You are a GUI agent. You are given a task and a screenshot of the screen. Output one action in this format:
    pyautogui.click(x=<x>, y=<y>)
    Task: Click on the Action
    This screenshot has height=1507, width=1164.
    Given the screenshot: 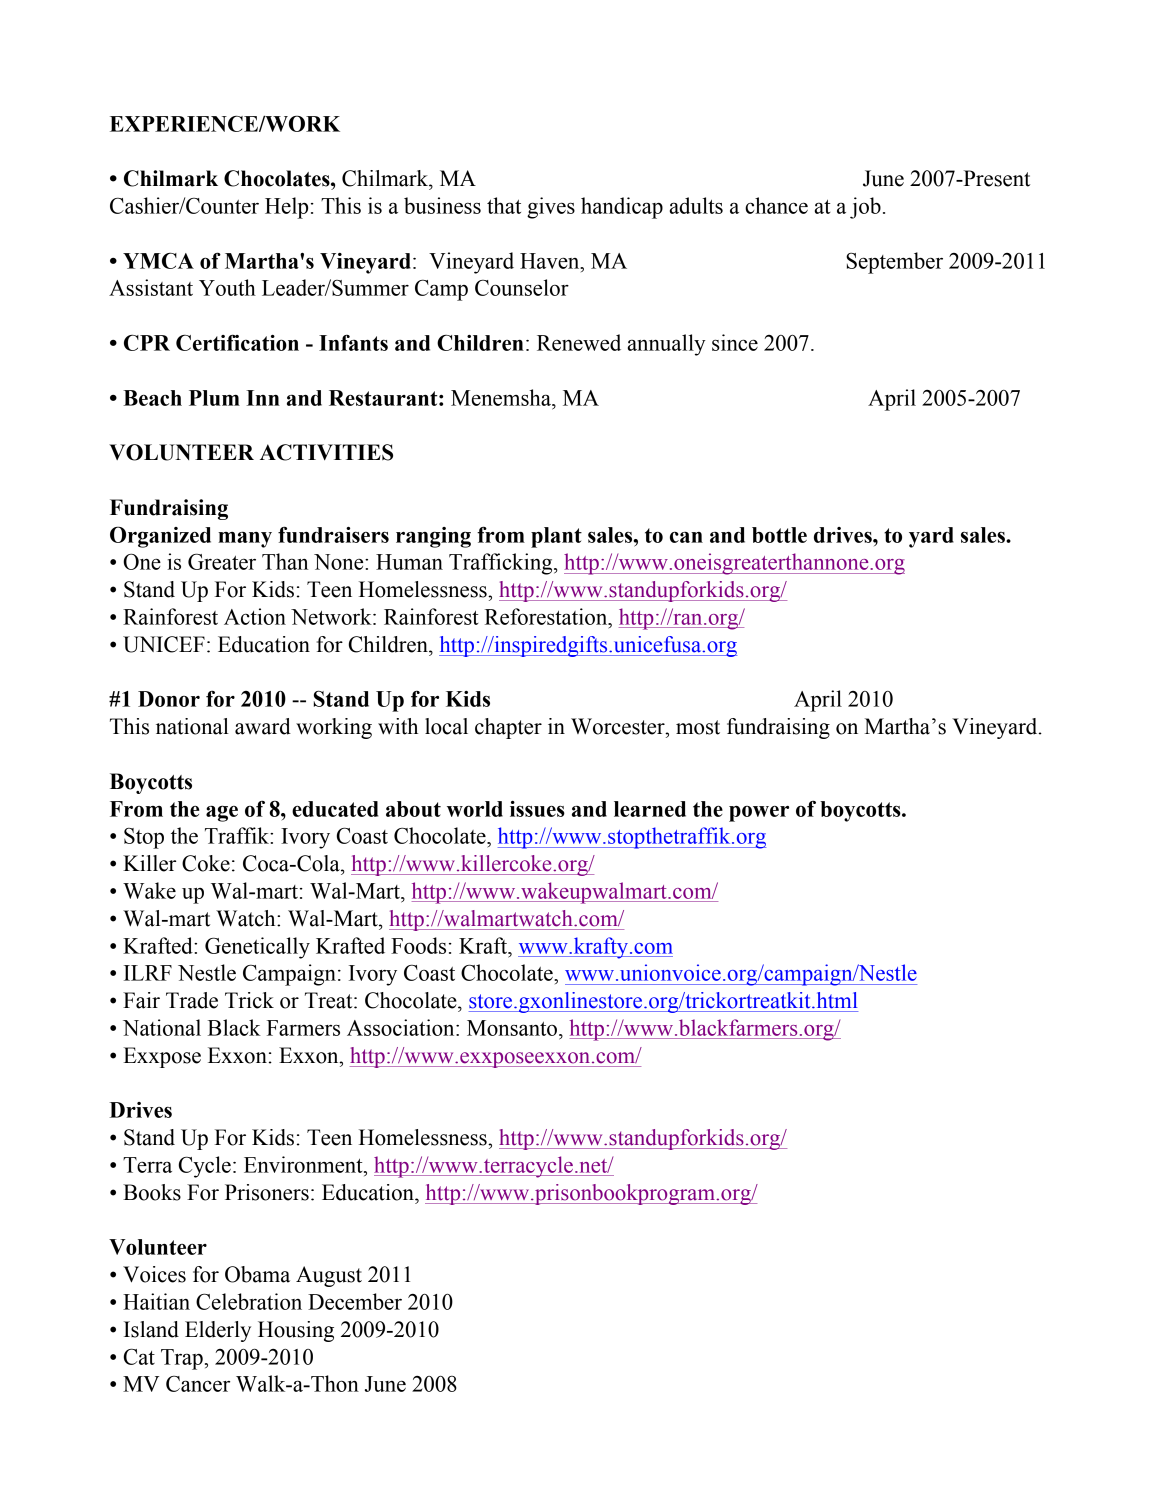 What is the action you would take?
    pyautogui.click(x=255, y=616)
